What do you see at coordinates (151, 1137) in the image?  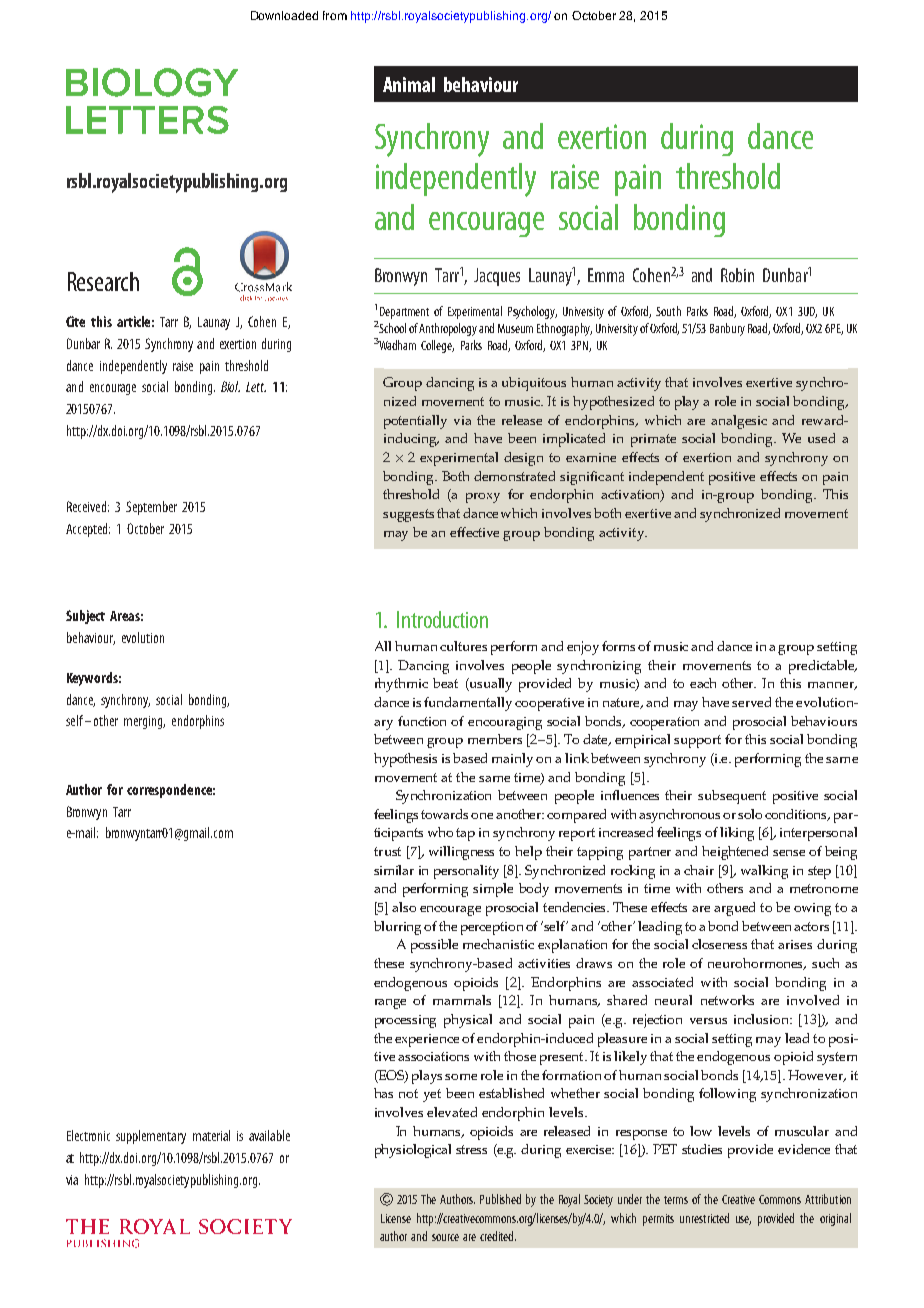 I see `supplementary` at bounding box center [151, 1137].
